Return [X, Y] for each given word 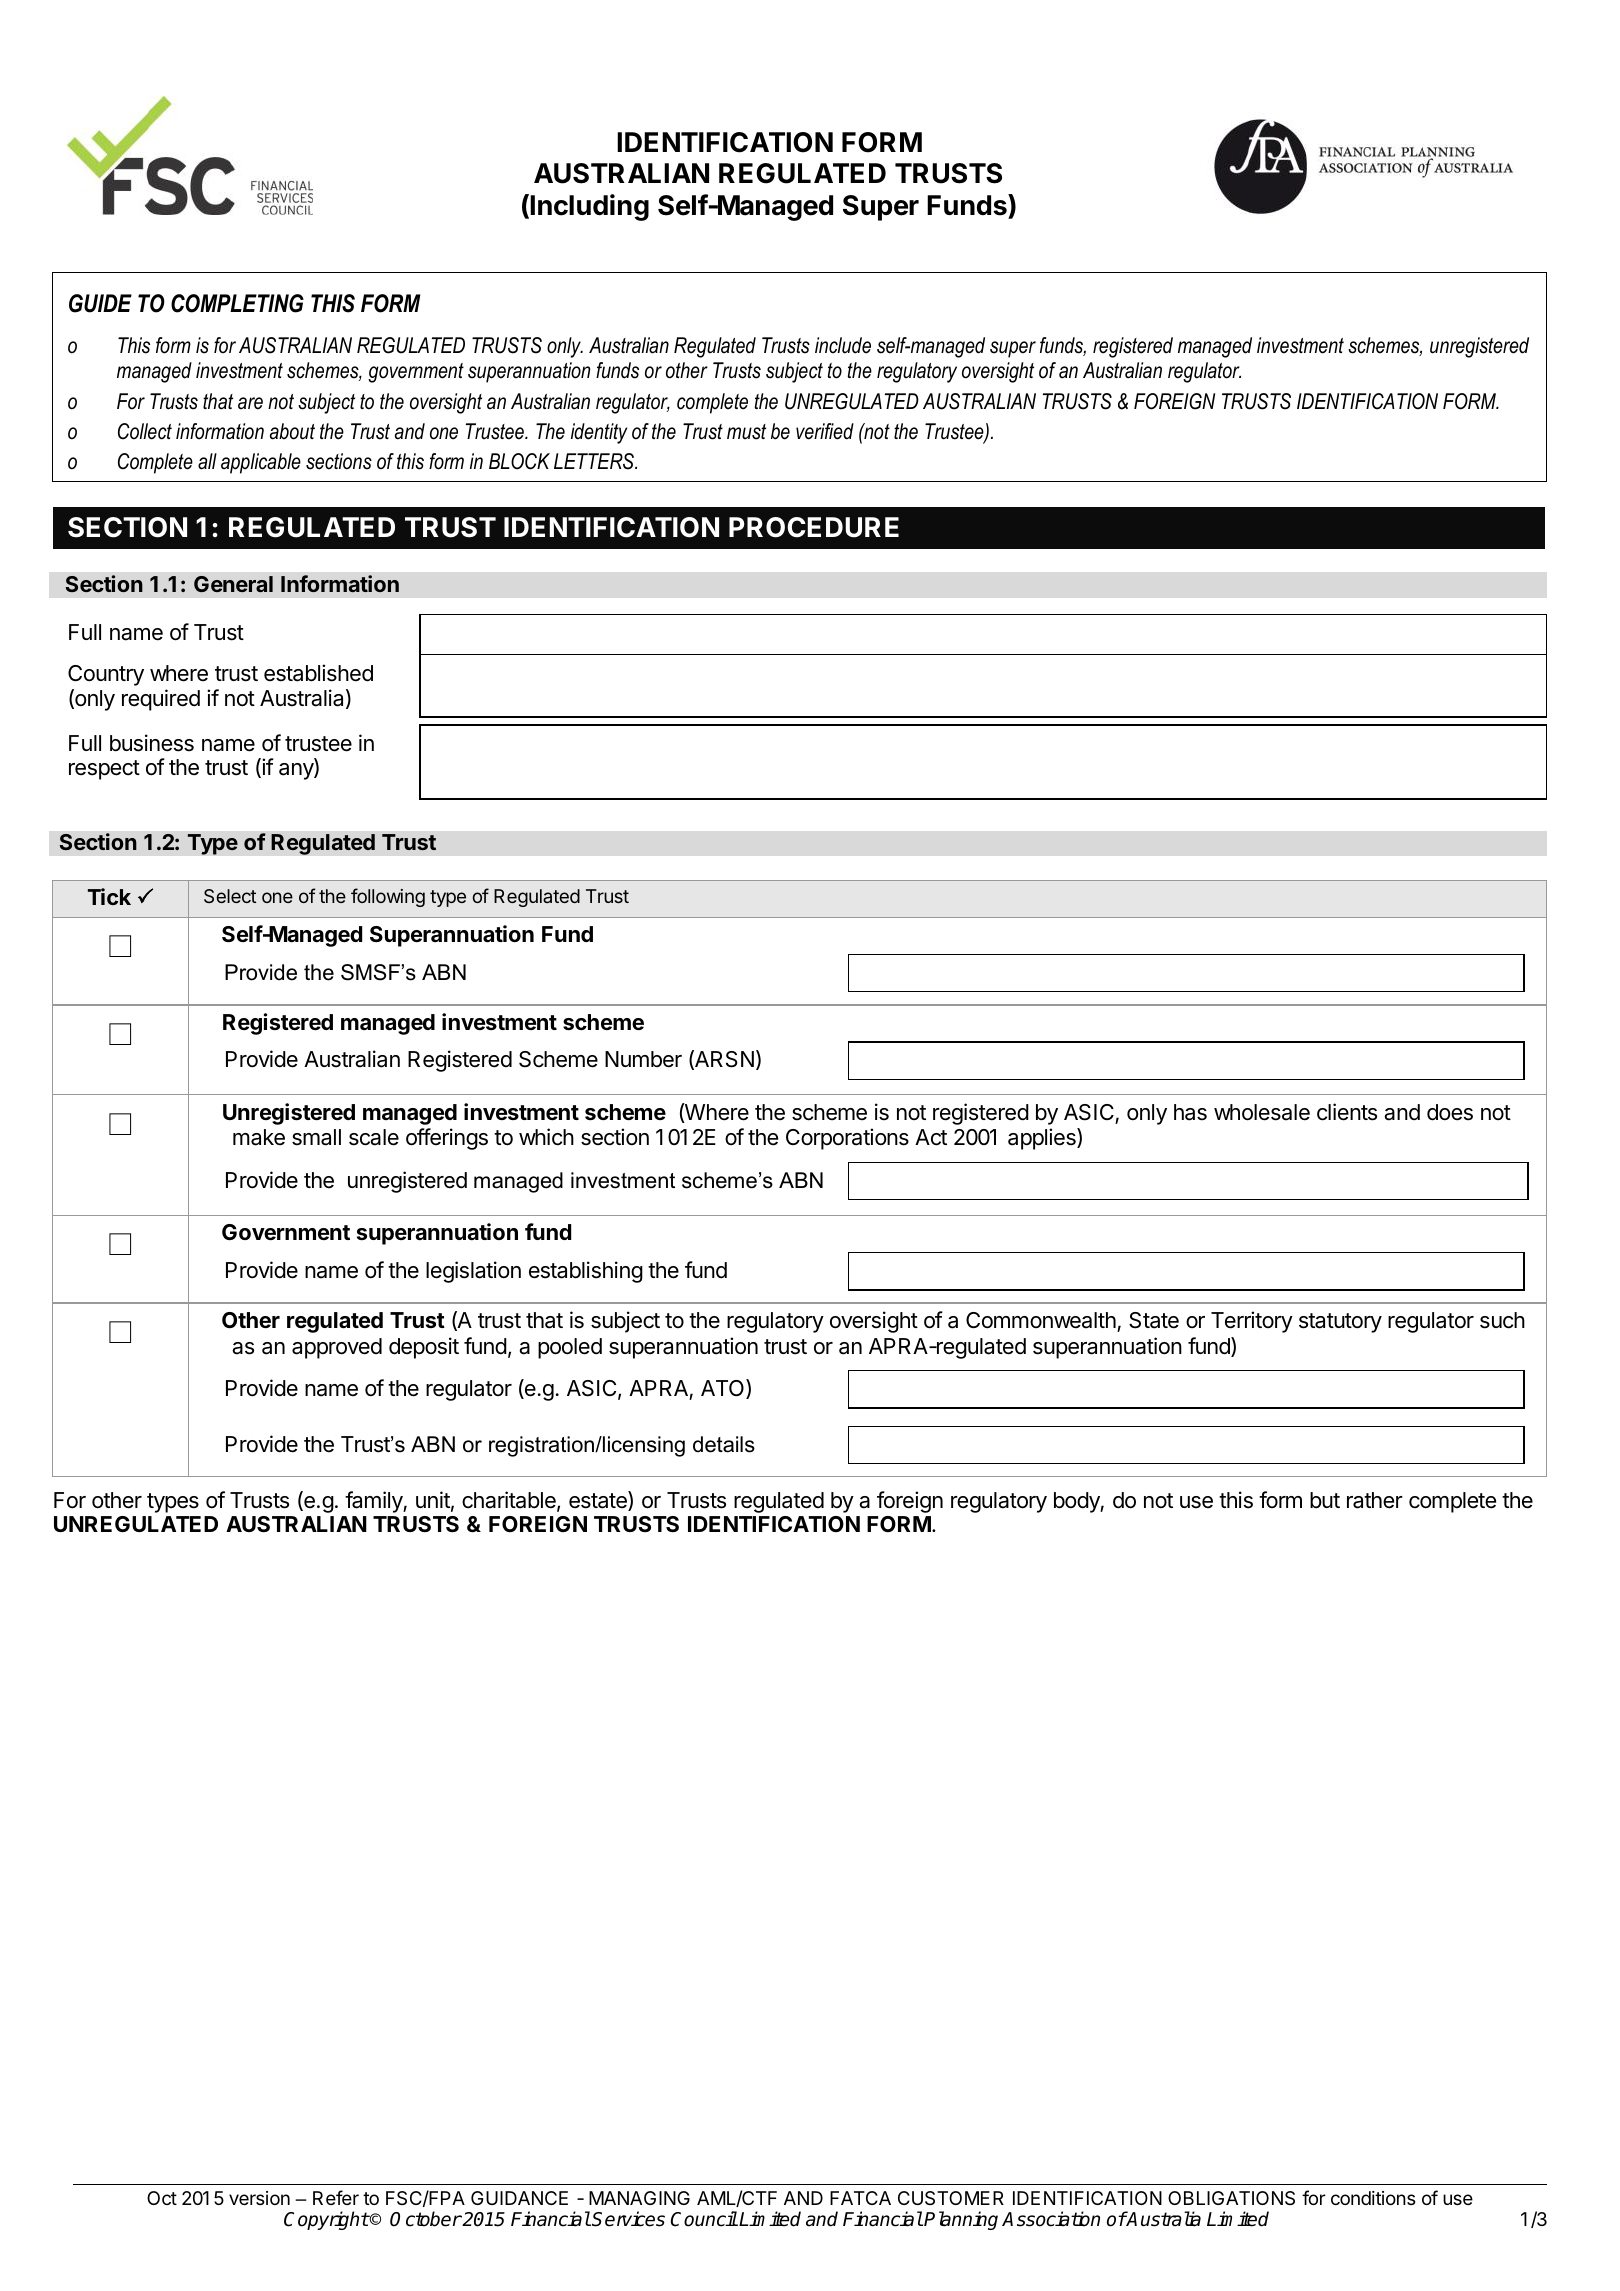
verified [825, 431]
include [843, 345]
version [259, 2198]
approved [337, 1348]
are [250, 403]
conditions [1373, 2198]
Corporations [847, 1139]
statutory [1340, 1323]
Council [704, 2219]
